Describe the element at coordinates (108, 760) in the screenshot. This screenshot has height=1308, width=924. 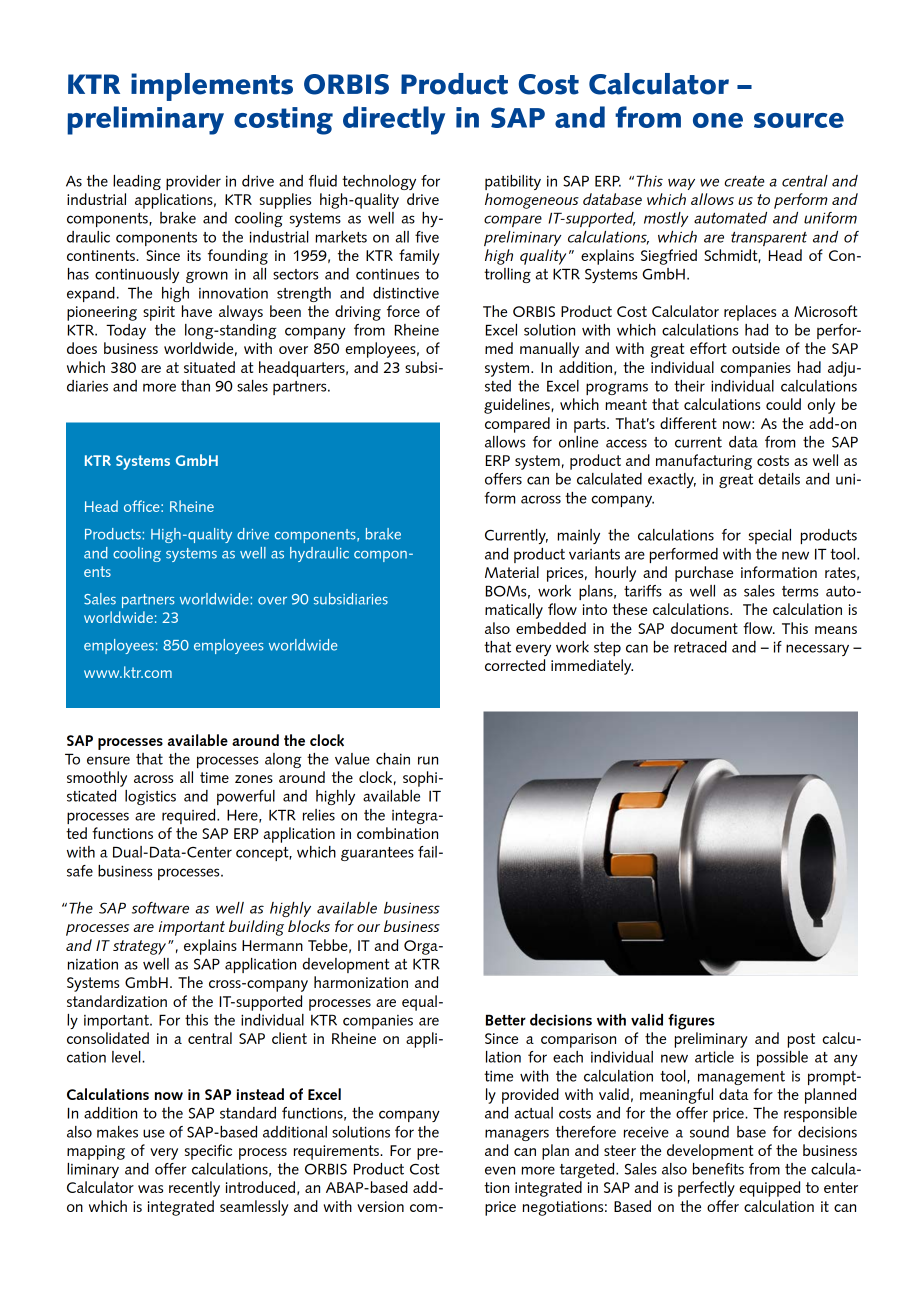
I see `ensure` at that location.
